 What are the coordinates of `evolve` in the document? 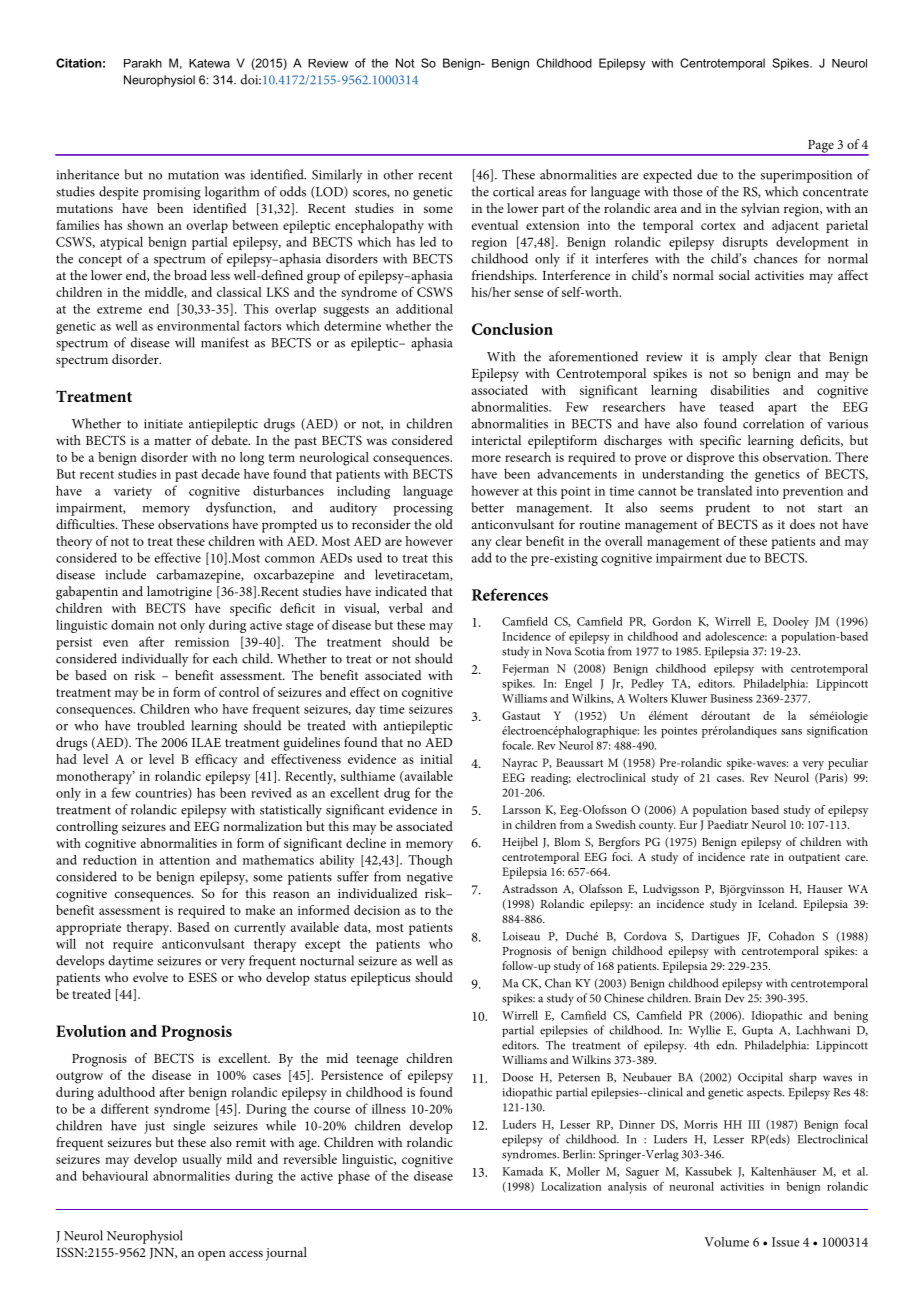 It's located at (150, 977).
